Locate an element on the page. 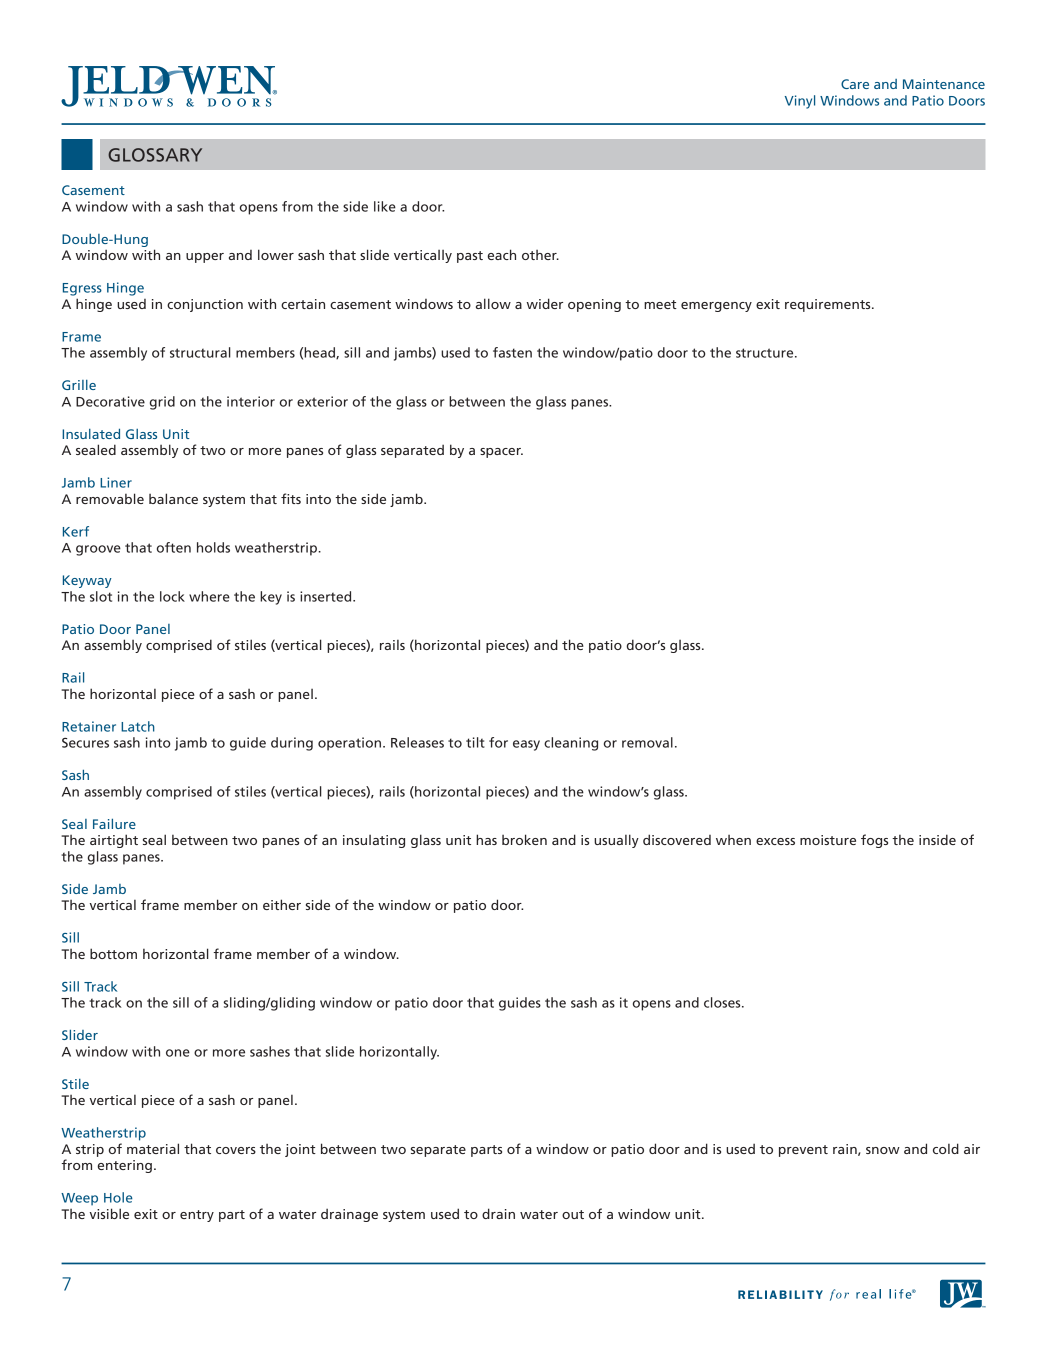 The image size is (1047, 1355). lock is located at coordinates (172, 596).
